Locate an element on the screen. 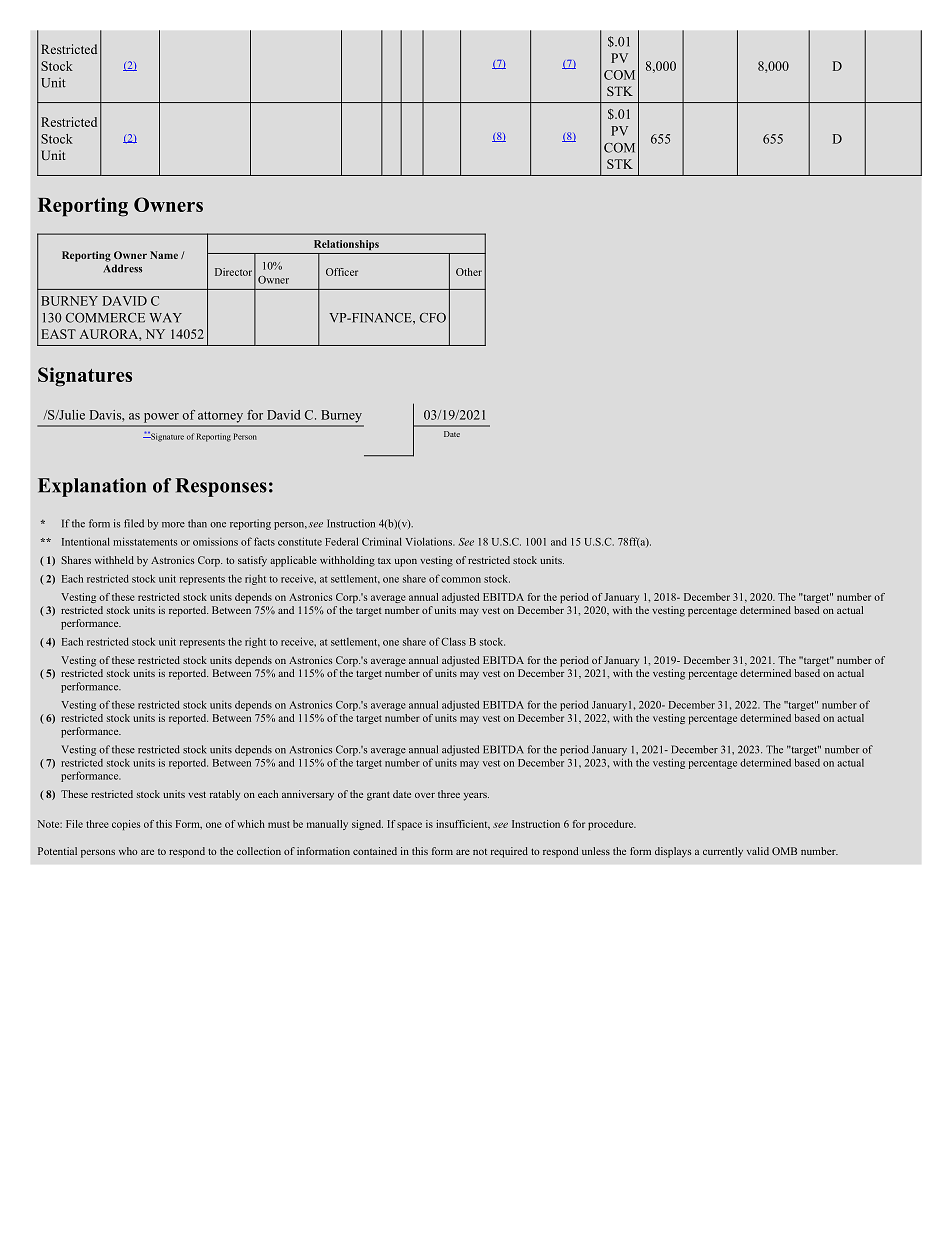 This screenshot has width=952, height=1233. common is located at coordinates (461, 580).
